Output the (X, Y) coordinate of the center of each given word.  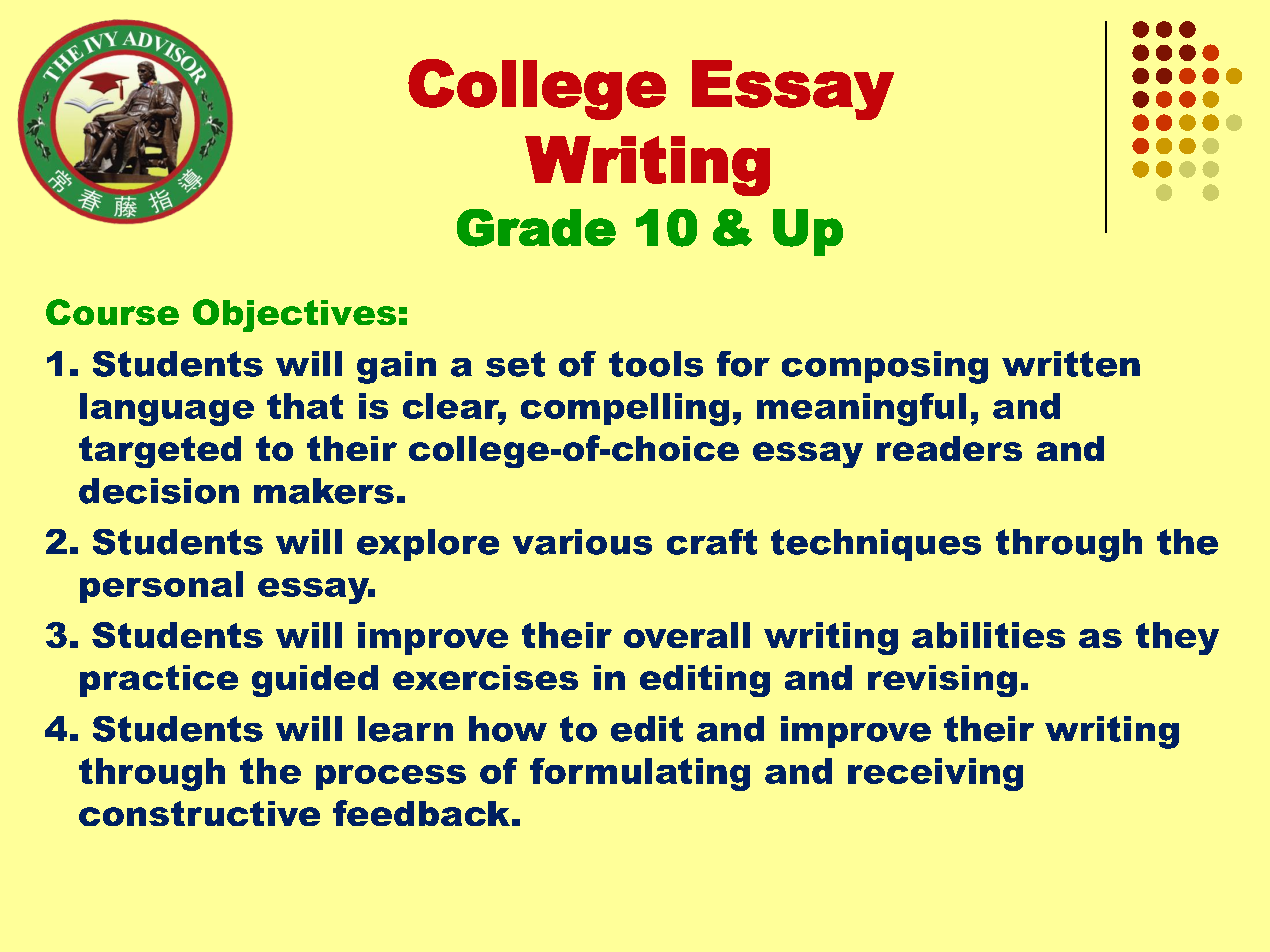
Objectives (294, 315)
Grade (536, 228)
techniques (876, 545)
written (1071, 364)
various (582, 542)
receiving (935, 774)
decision (159, 491)
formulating (640, 774)
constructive (199, 813)
